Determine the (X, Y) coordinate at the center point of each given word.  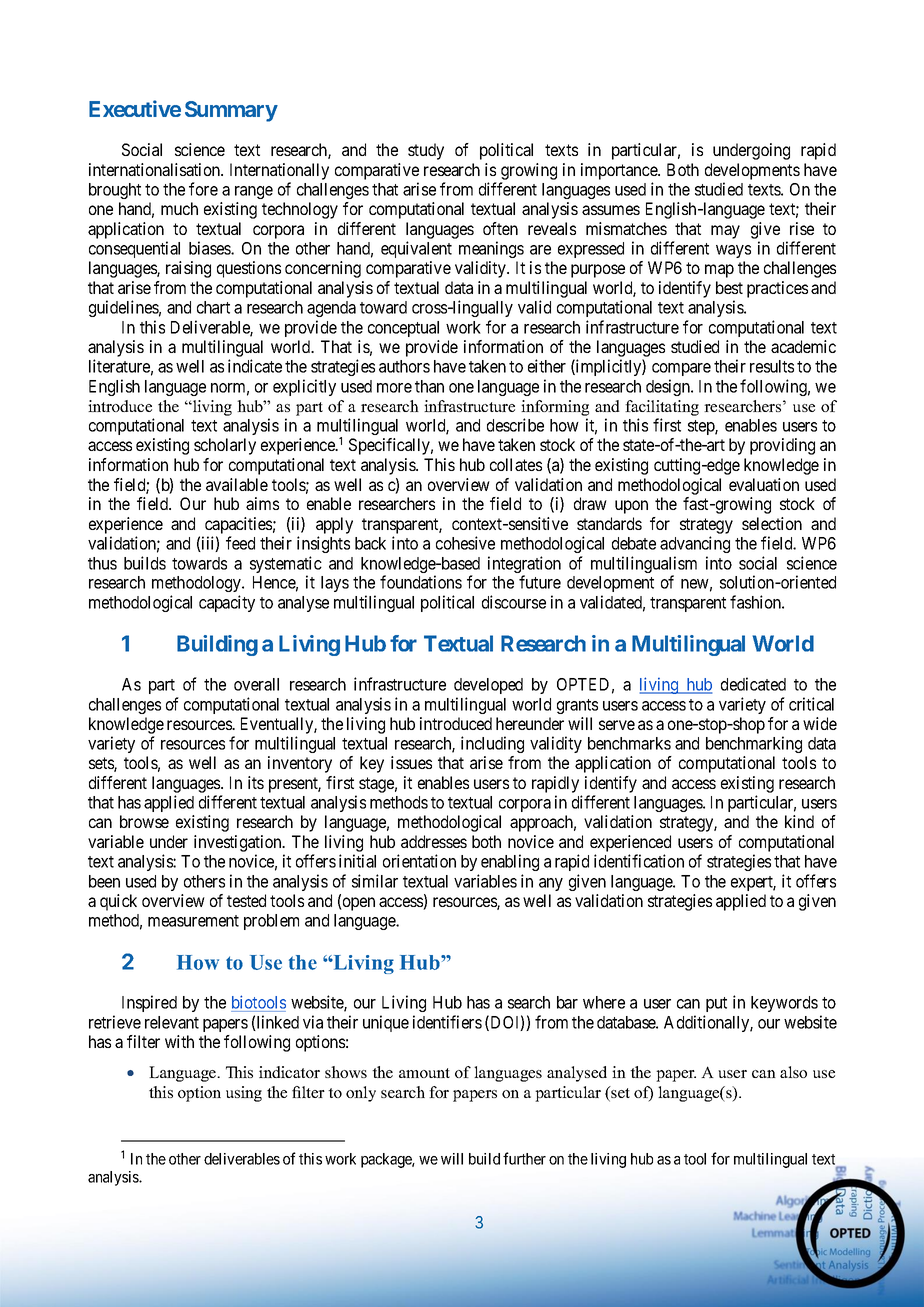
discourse (514, 602)
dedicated (753, 684)
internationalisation (155, 169)
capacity (227, 603)
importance (620, 171)
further (524, 1158)
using (244, 1094)
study (426, 151)
